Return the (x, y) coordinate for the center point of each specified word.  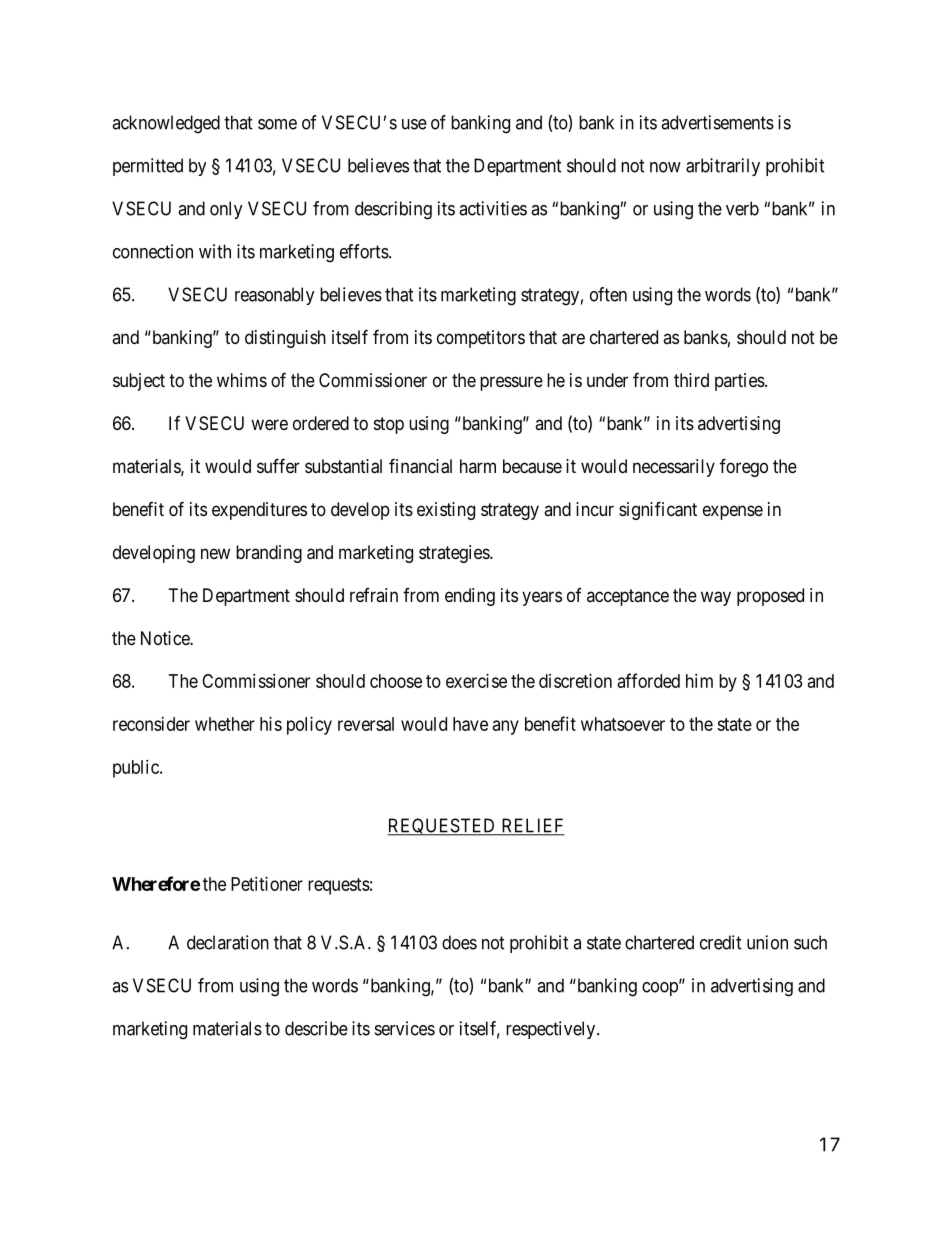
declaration (228, 942)
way (716, 598)
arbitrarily (723, 167)
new (215, 553)
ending (470, 597)
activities (493, 208)
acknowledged (166, 124)
